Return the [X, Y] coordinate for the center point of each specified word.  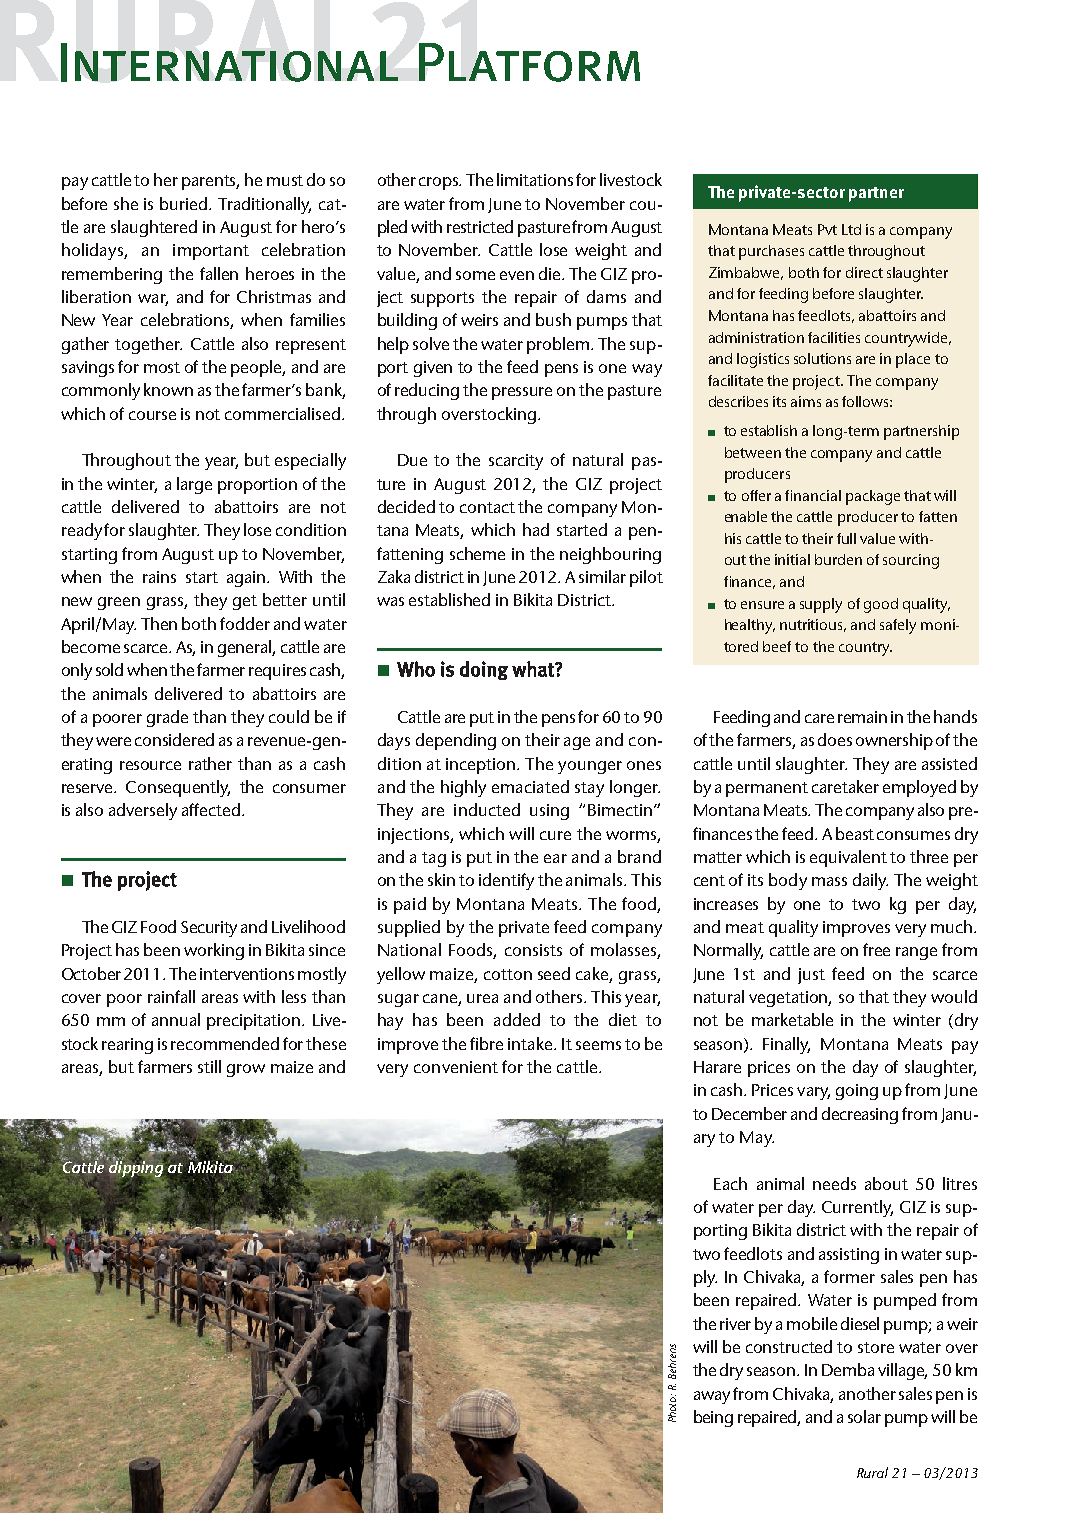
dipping [136, 1168]
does [835, 739]
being [713, 1418]
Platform [529, 62]
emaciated [530, 786]
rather [210, 763]
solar [864, 1416]
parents [210, 182]
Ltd [851, 229]
